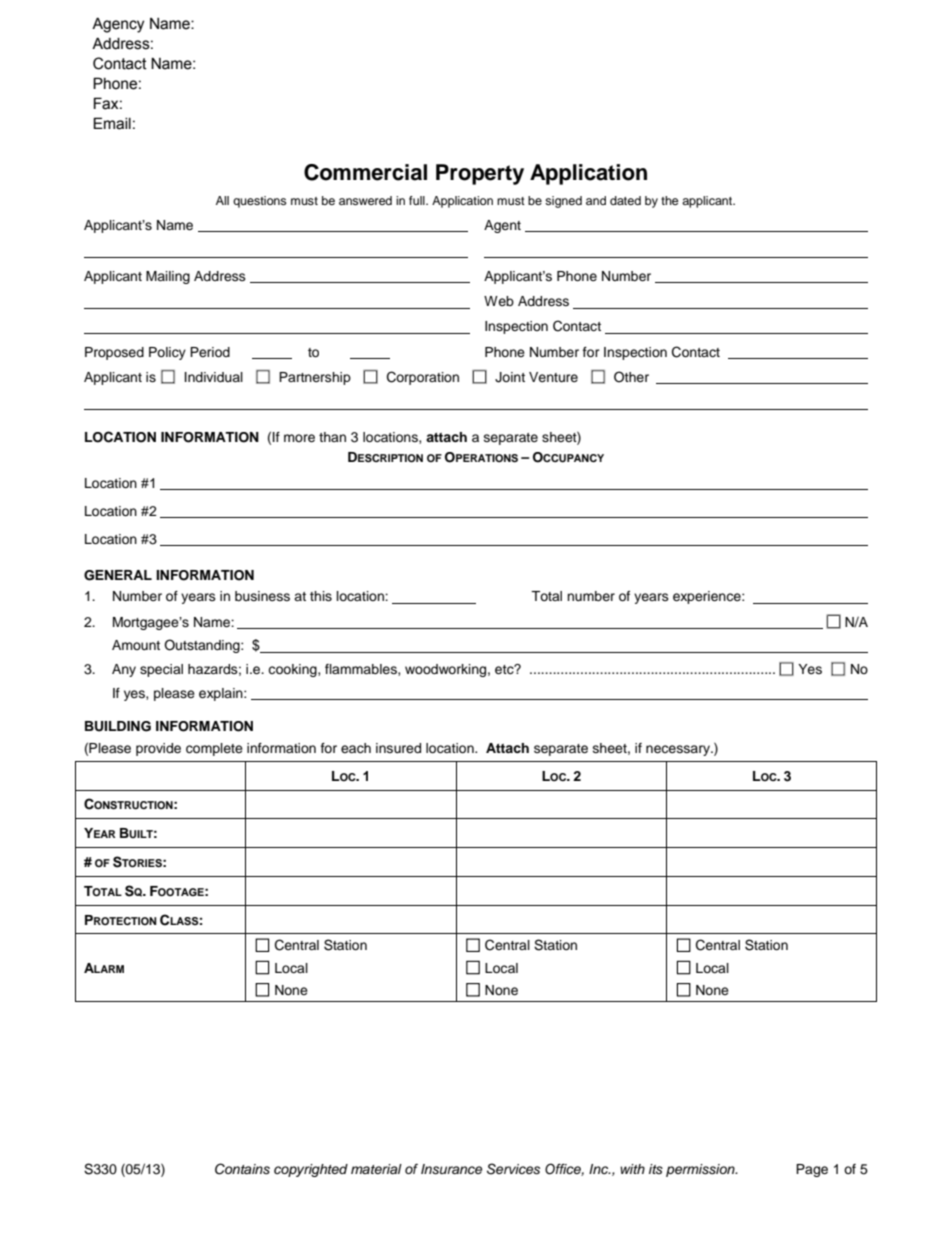 This document has width=952, height=1233. I want to click on Contains, so click(242, 1169).
